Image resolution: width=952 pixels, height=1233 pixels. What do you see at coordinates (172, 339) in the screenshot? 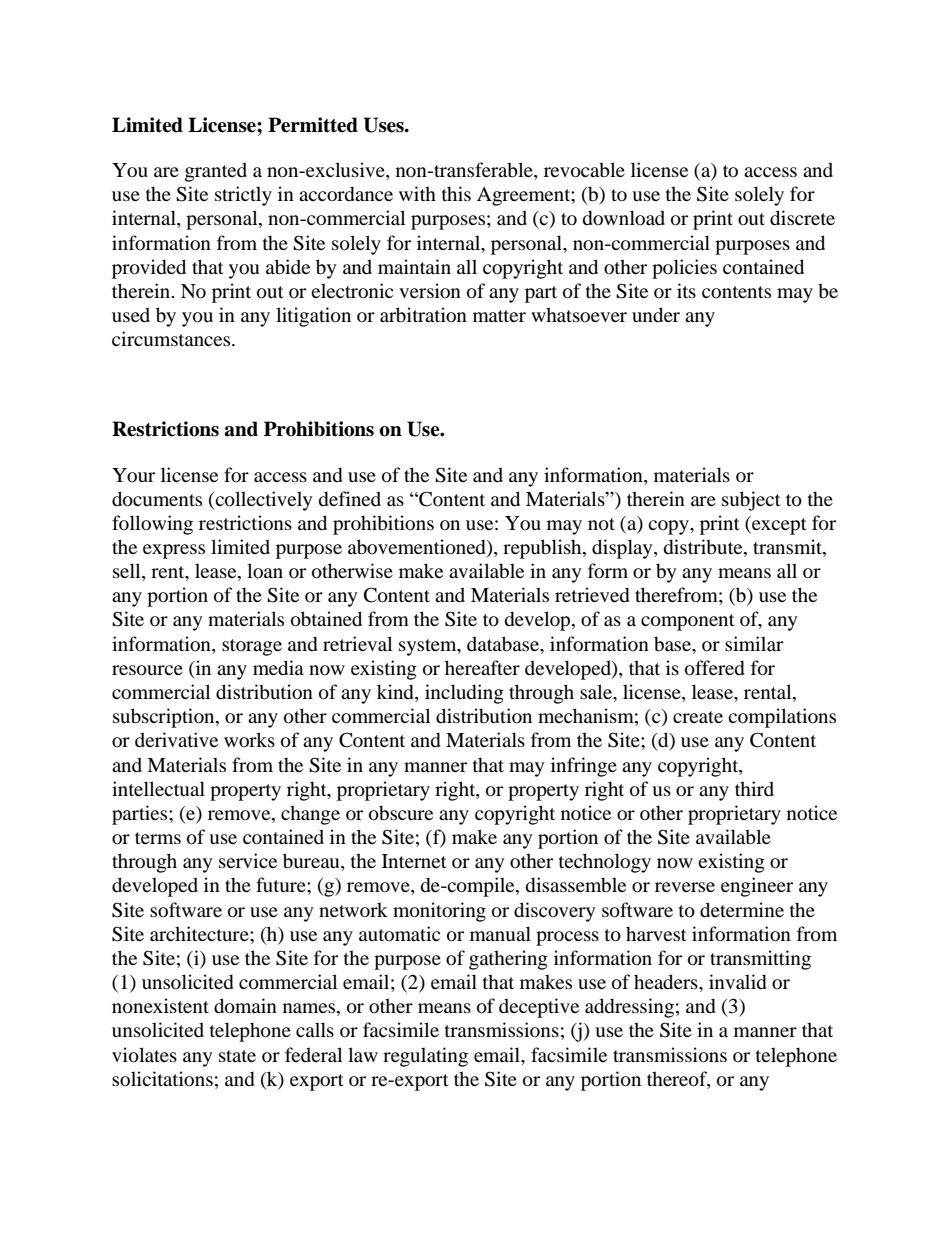
I see `circumstances` at bounding box center [172, 339].
